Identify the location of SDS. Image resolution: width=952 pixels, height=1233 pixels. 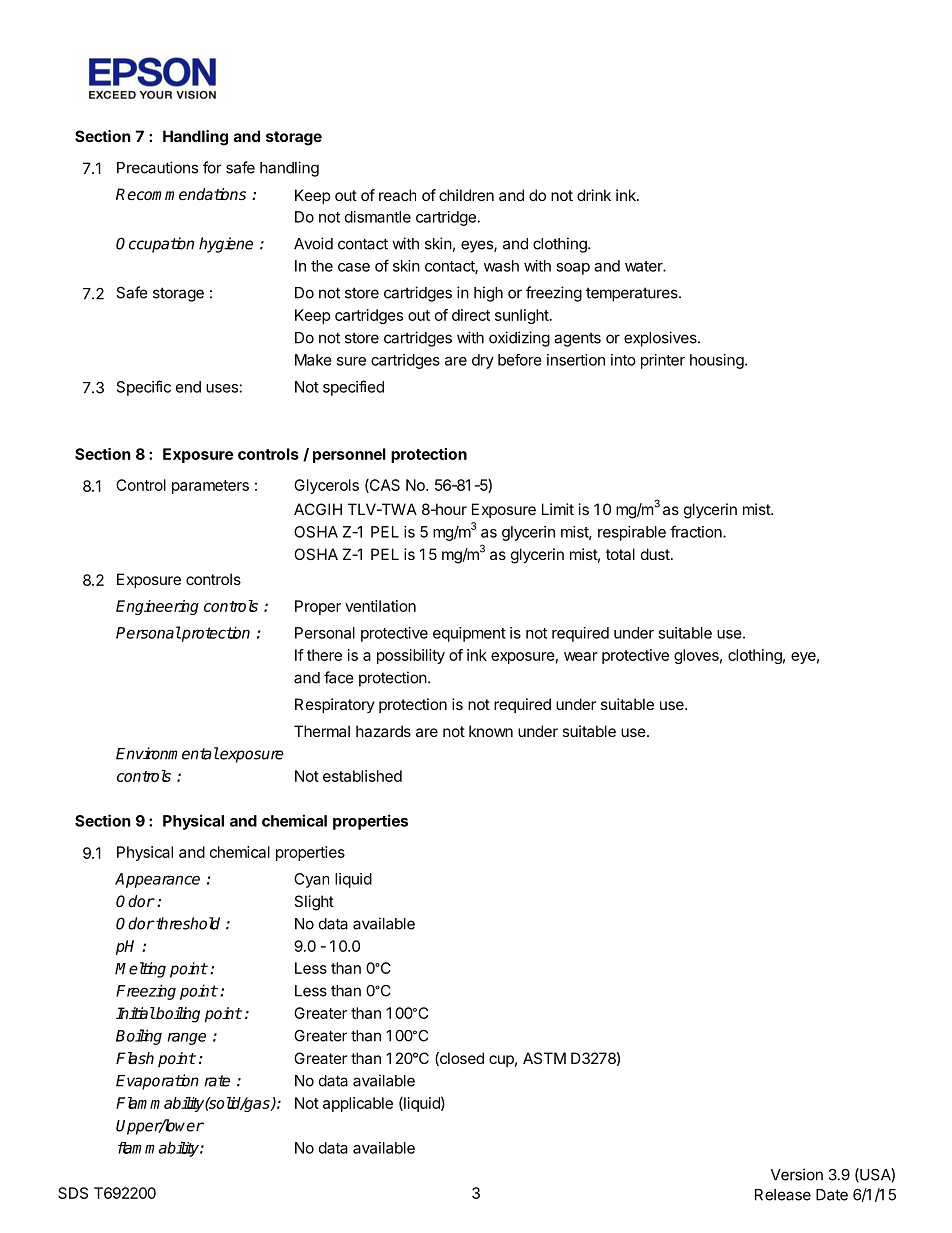
(73, 1193).
